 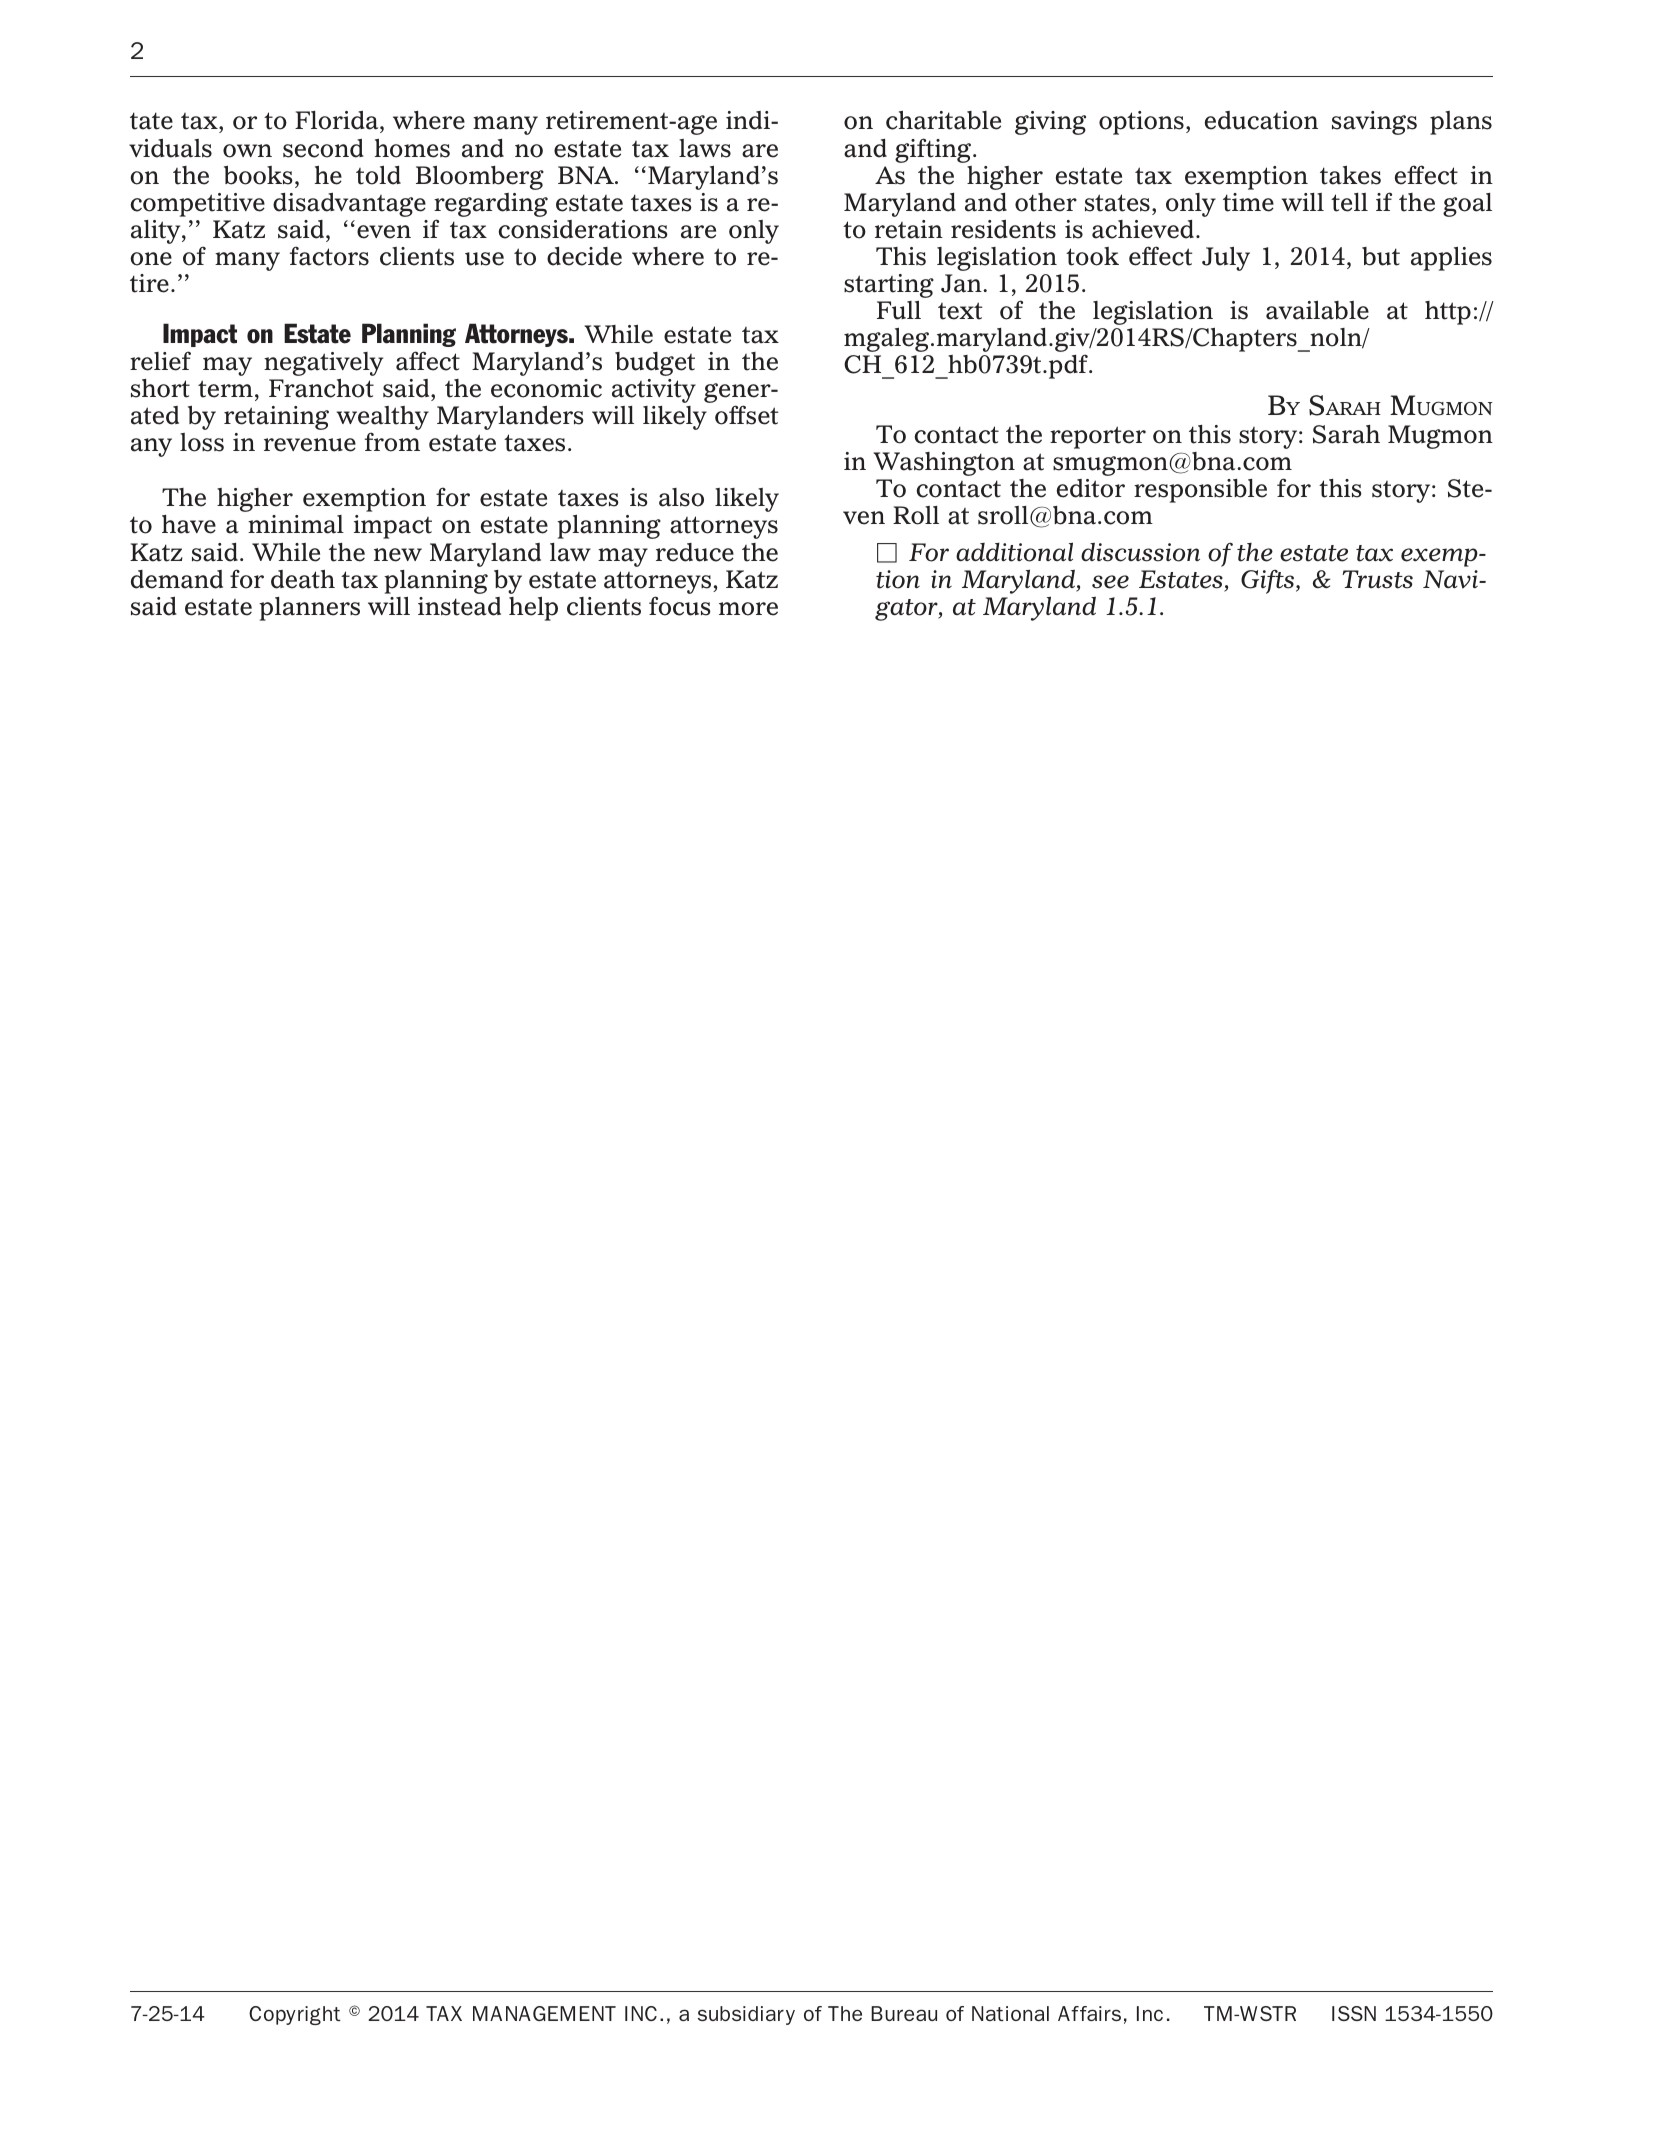 I want to click on more, so click(x=748, y=609).
